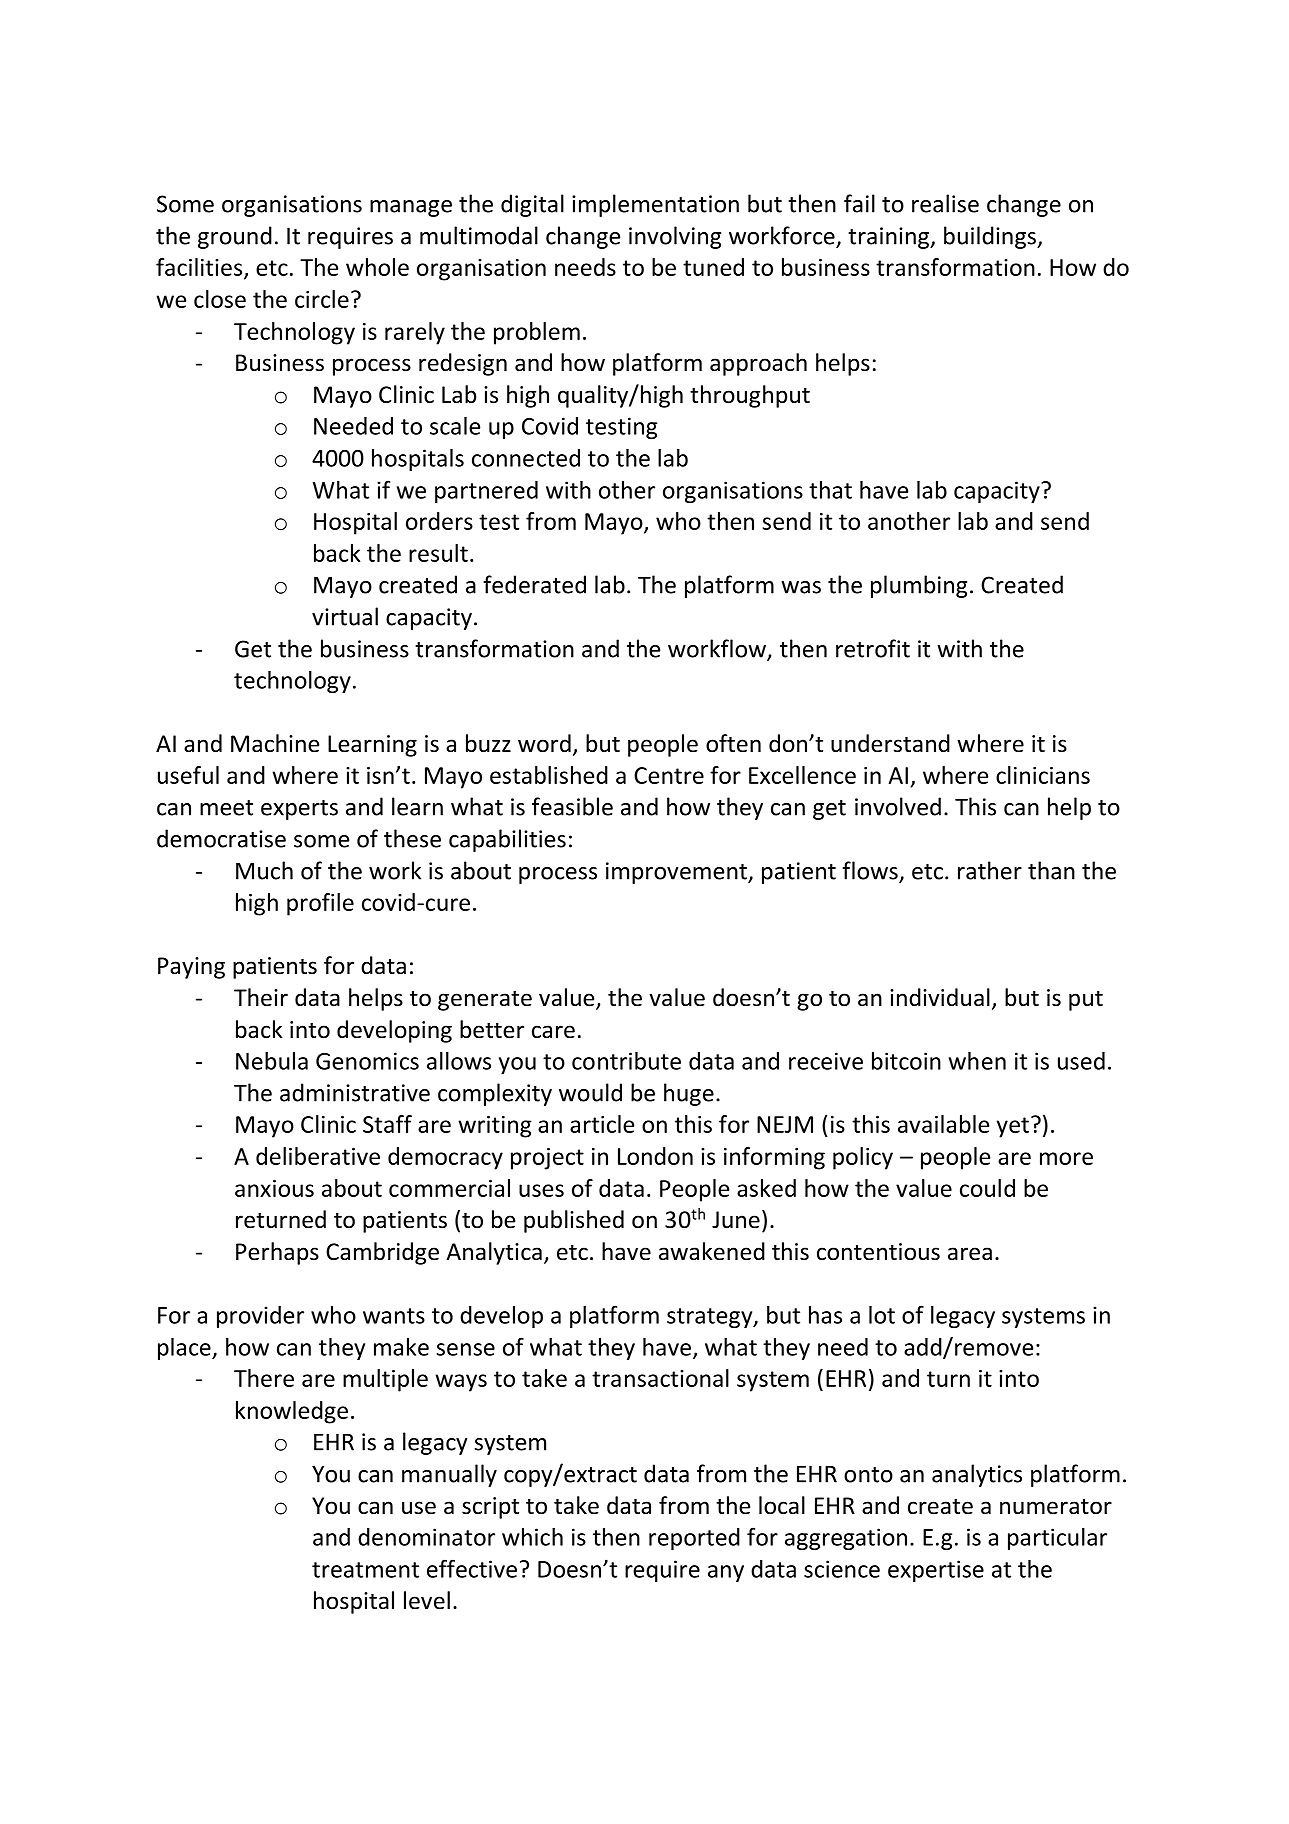  Describe the element at coordinates (544, 743) in the screenshot. I see `word` at that location.
